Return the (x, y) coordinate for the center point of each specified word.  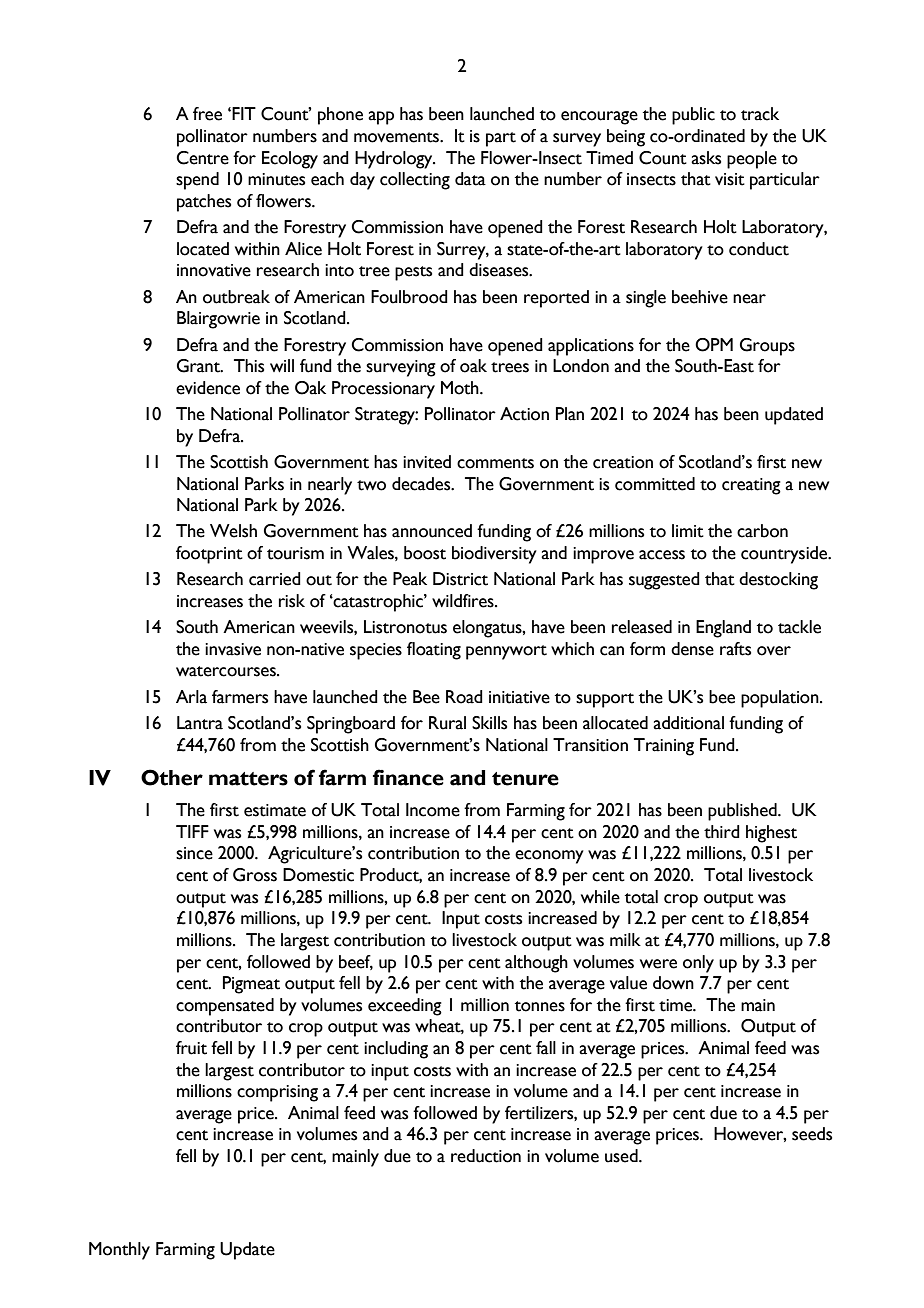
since (194, 853)
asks (706, 158)
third (722, 832)
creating (751, 486)
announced (432, 531)
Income (433, 810)
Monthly (119, 1251)
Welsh (233, 531)
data (470, 179)
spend (197, 181)
